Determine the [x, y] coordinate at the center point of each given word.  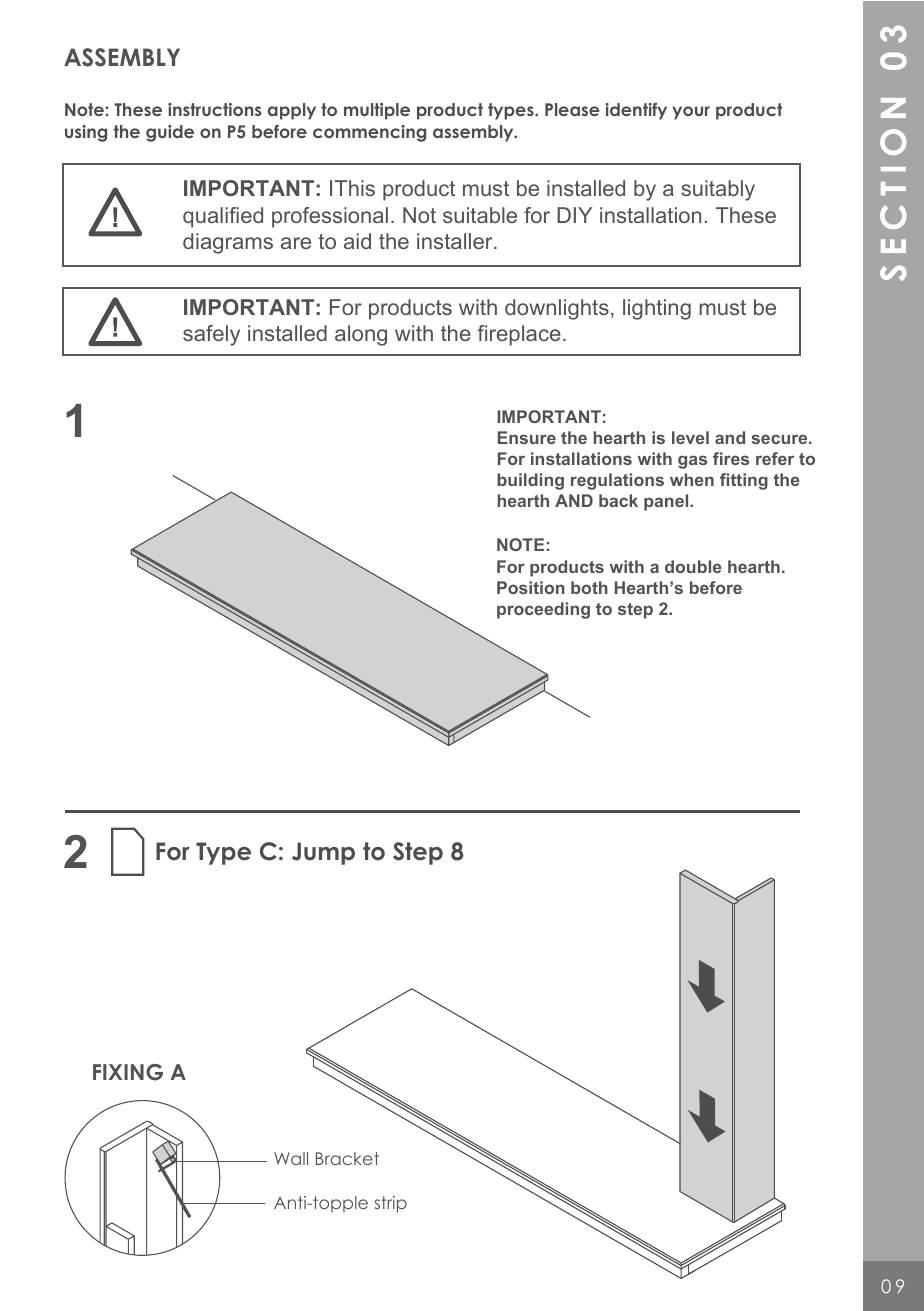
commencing [369, 133]
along [361, 335]
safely [211, 335]
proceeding [543, 610]
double [693, 566]
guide [170, 133]
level [690, 437]
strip [391, 1204]
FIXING [128, 1072]
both [589, 587]
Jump [323, 853]
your [691, 113]
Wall [291, 1158]
